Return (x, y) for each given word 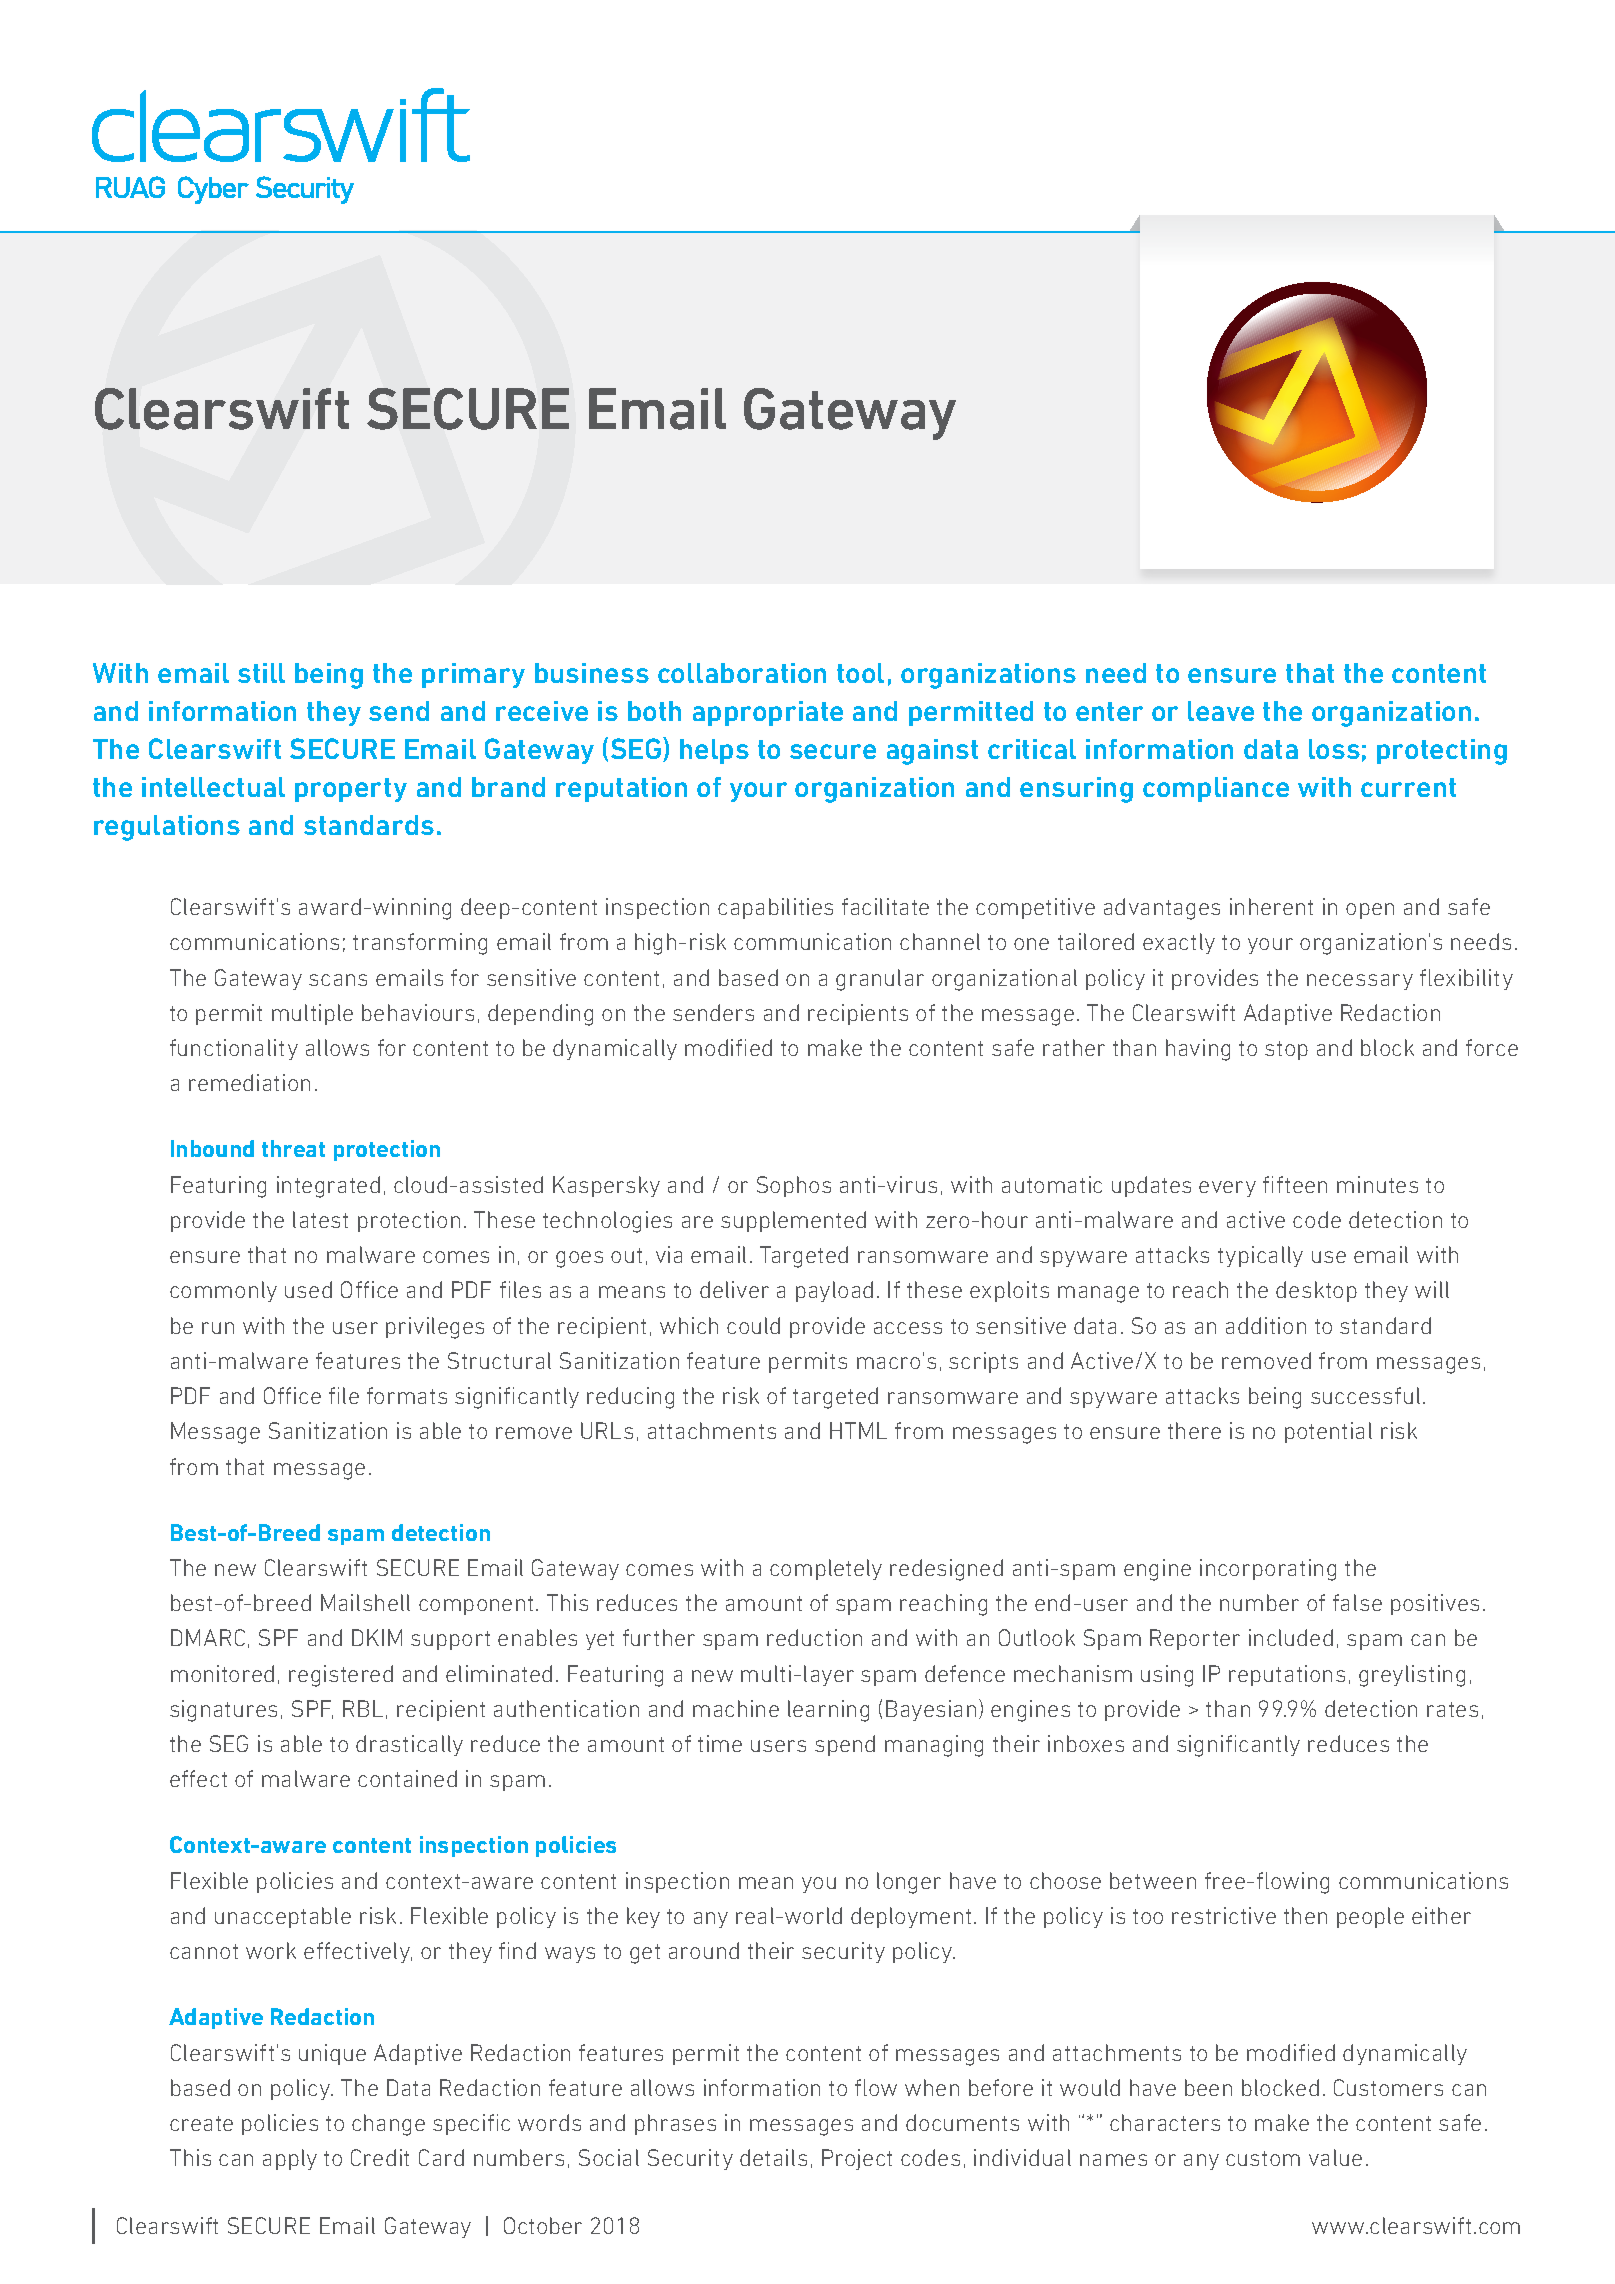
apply (290, 2159)
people (1370, 1917)
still (261, 673)
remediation (249, 1082)
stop (1286, 1050)
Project (857, 2159)
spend (845, 1745)
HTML (858, 1430)
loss (1334, 749)
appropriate (768, 713)
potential (1328, 1432)
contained (407, 1778)
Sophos (794, 1186)
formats (407, 1395)
